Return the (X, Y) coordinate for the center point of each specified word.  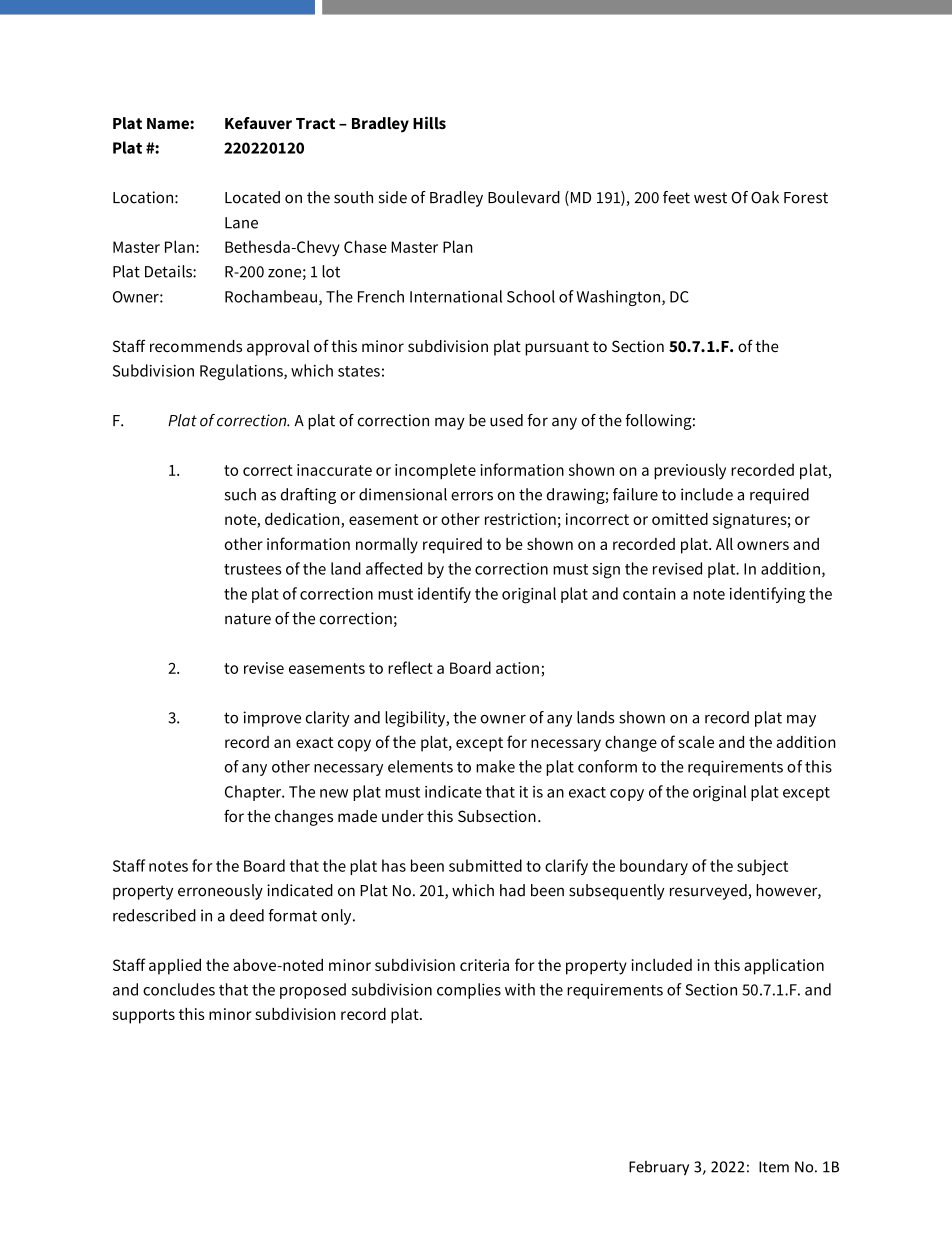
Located (252, 197)
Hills (429, 123)
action (517, 668)
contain (649, 594)
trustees (253, 569)
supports (143, 1016)
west (710, 198)
